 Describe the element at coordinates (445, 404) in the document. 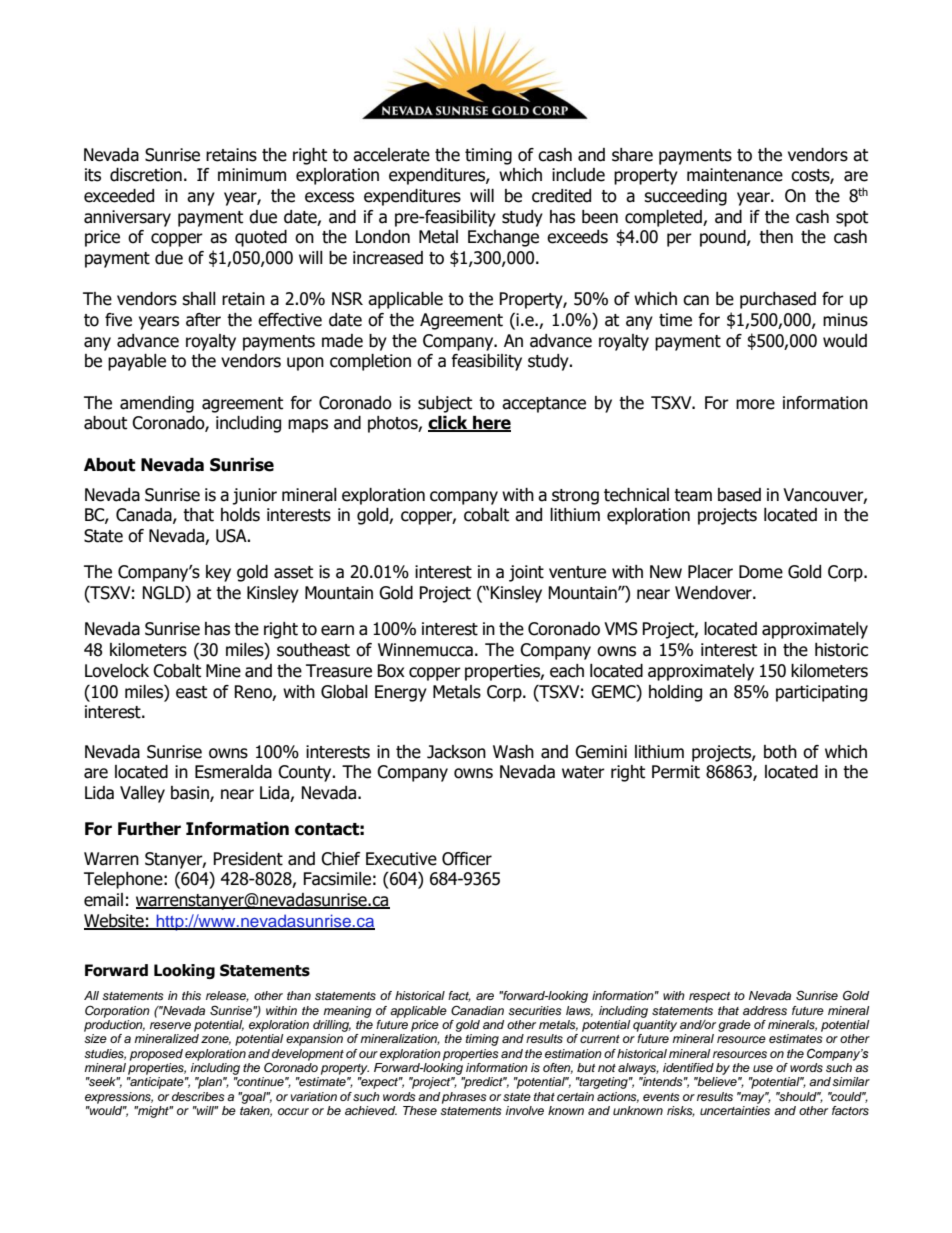

I see `subject` at that location.
